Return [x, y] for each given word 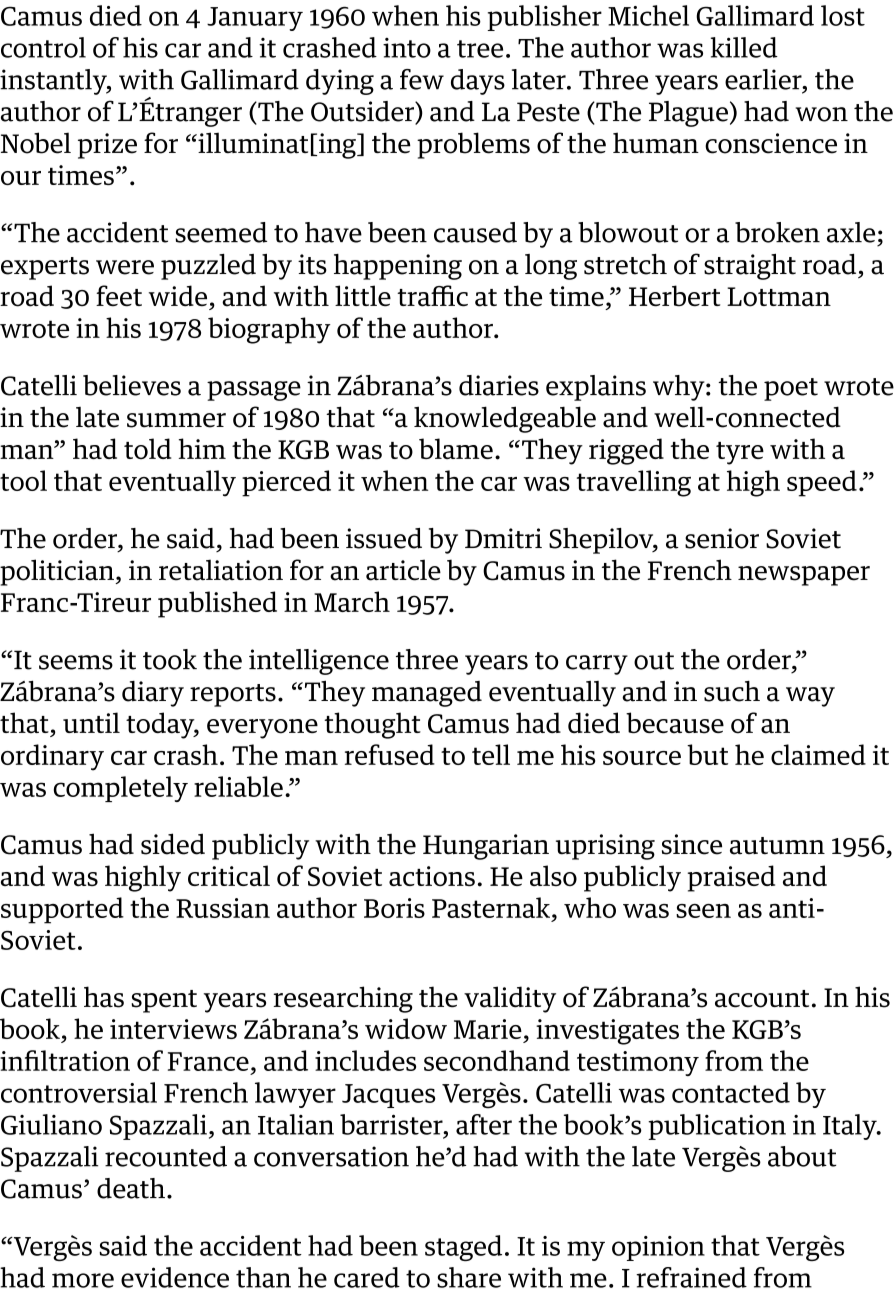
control [43, 47]
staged [463, 1248]
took [170, 659]
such [732, 691]
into [407, 48]
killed [744, 47]
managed [427, 694]
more [83, 1280]
